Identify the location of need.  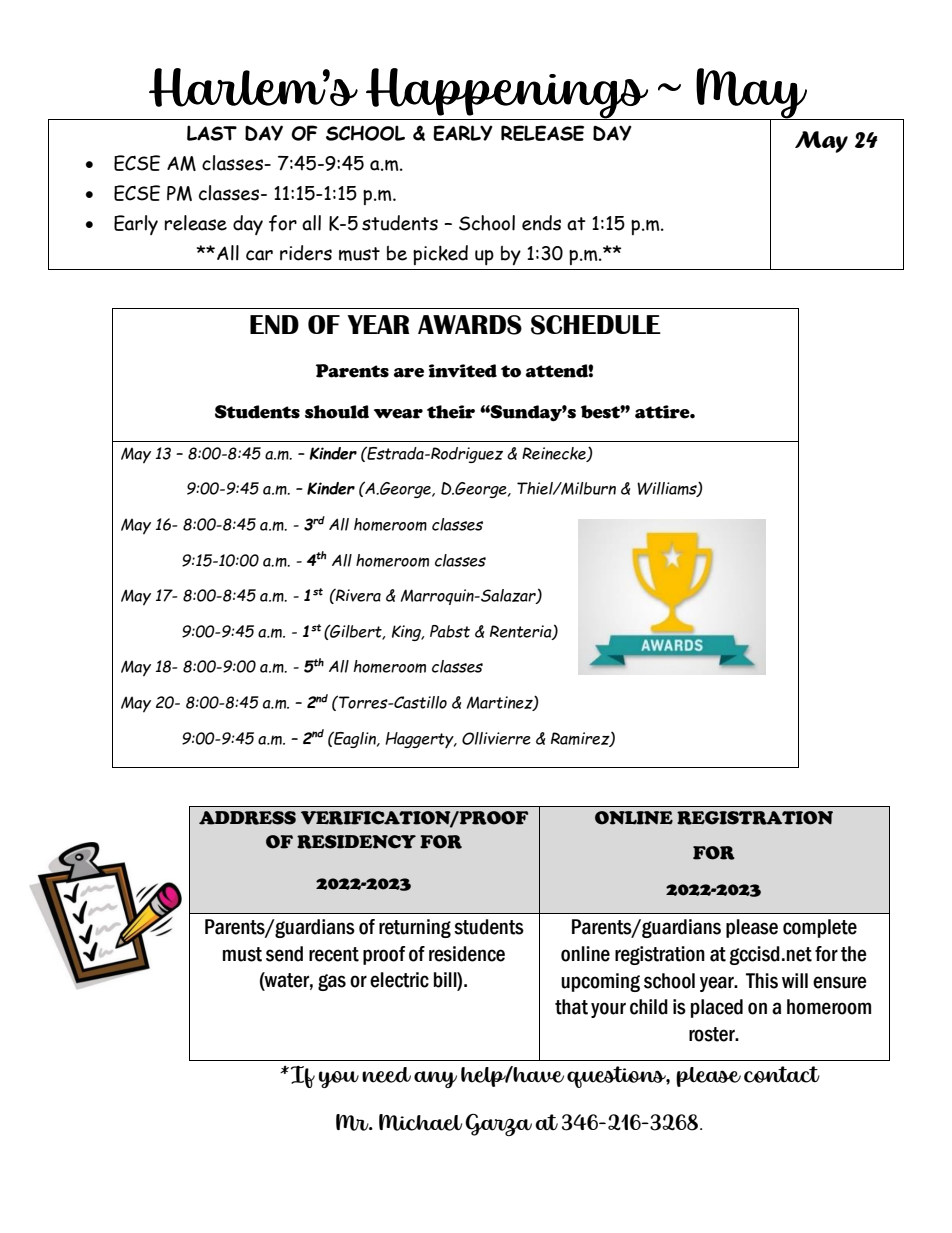
(386, 1075).
